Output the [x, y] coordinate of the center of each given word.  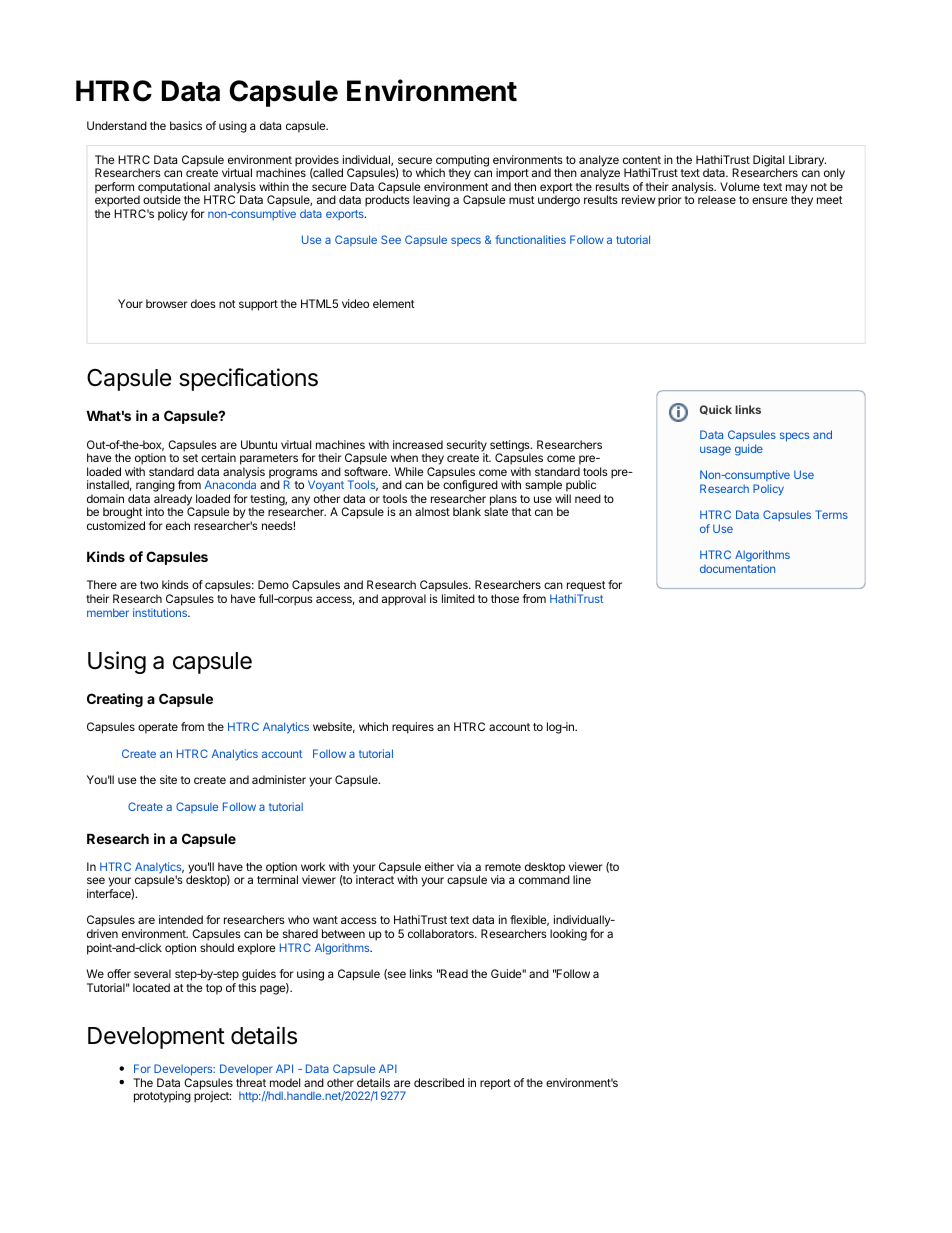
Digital [768, 162]
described [439, 1082]
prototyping [162, 1097]
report [495, 1084]
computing [462, 162]
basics [186, 125]
